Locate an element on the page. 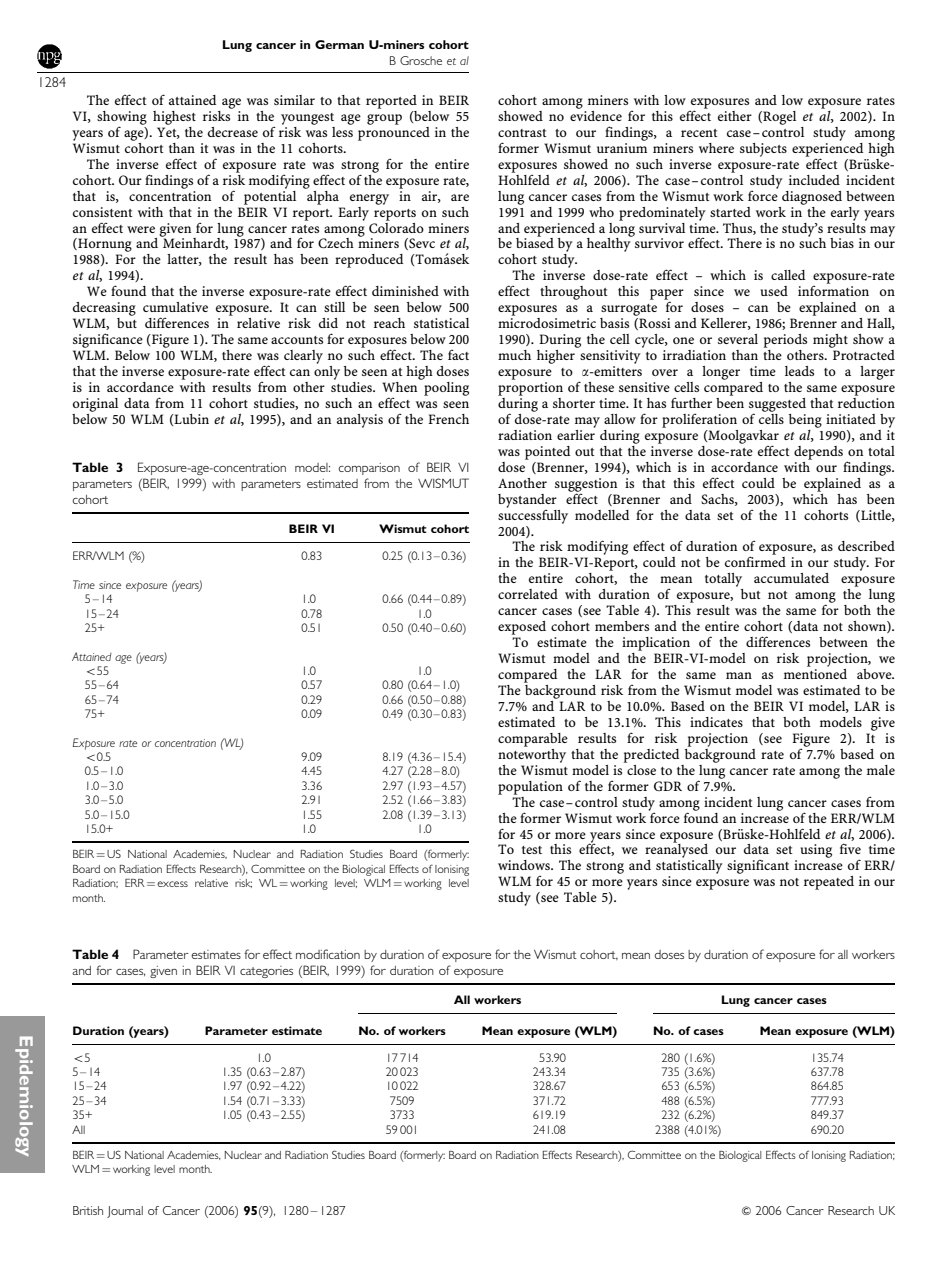  decrease is located at coordinates (233, 132).
